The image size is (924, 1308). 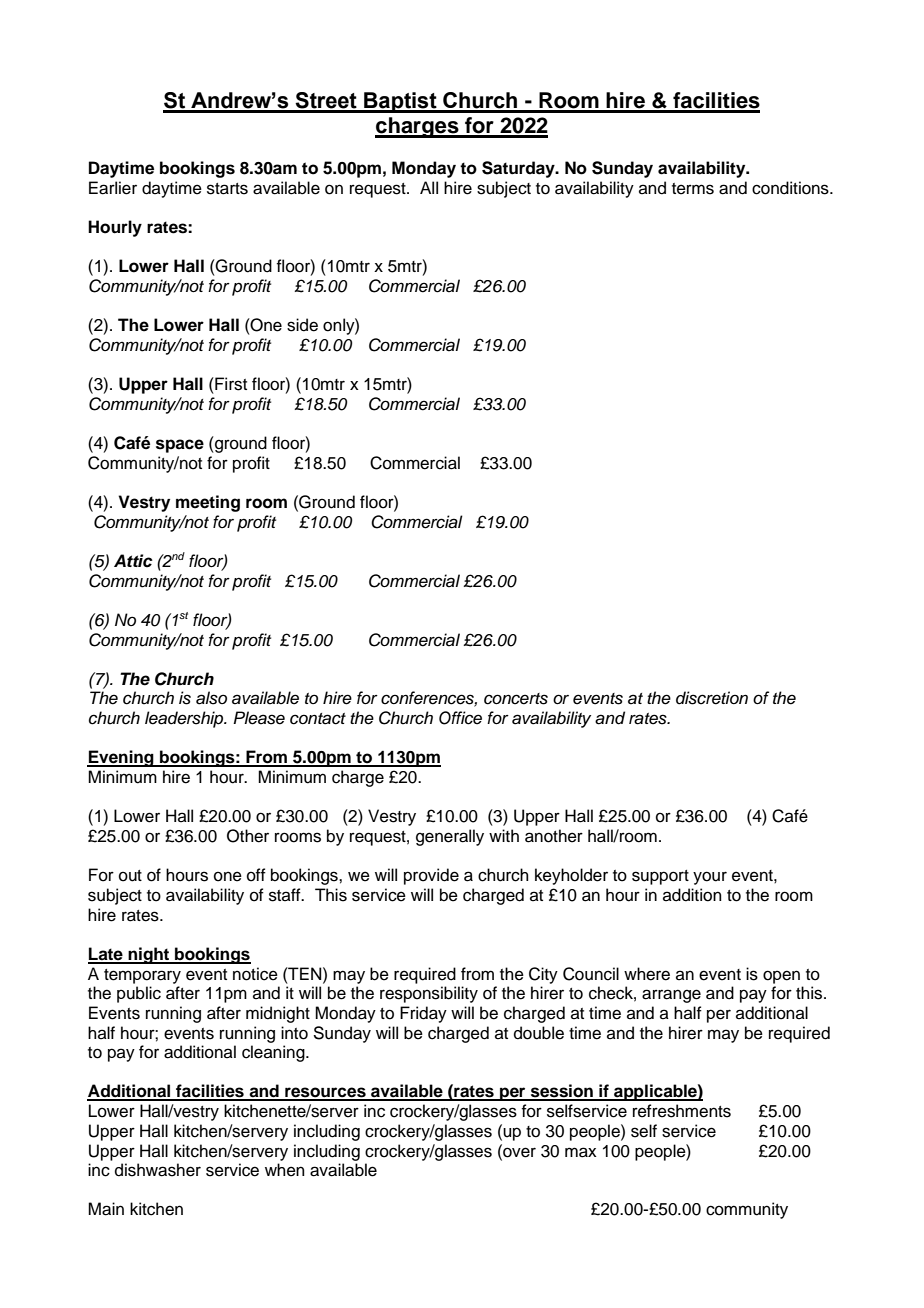 I want to click on starts, so click(x=227, y=189).
